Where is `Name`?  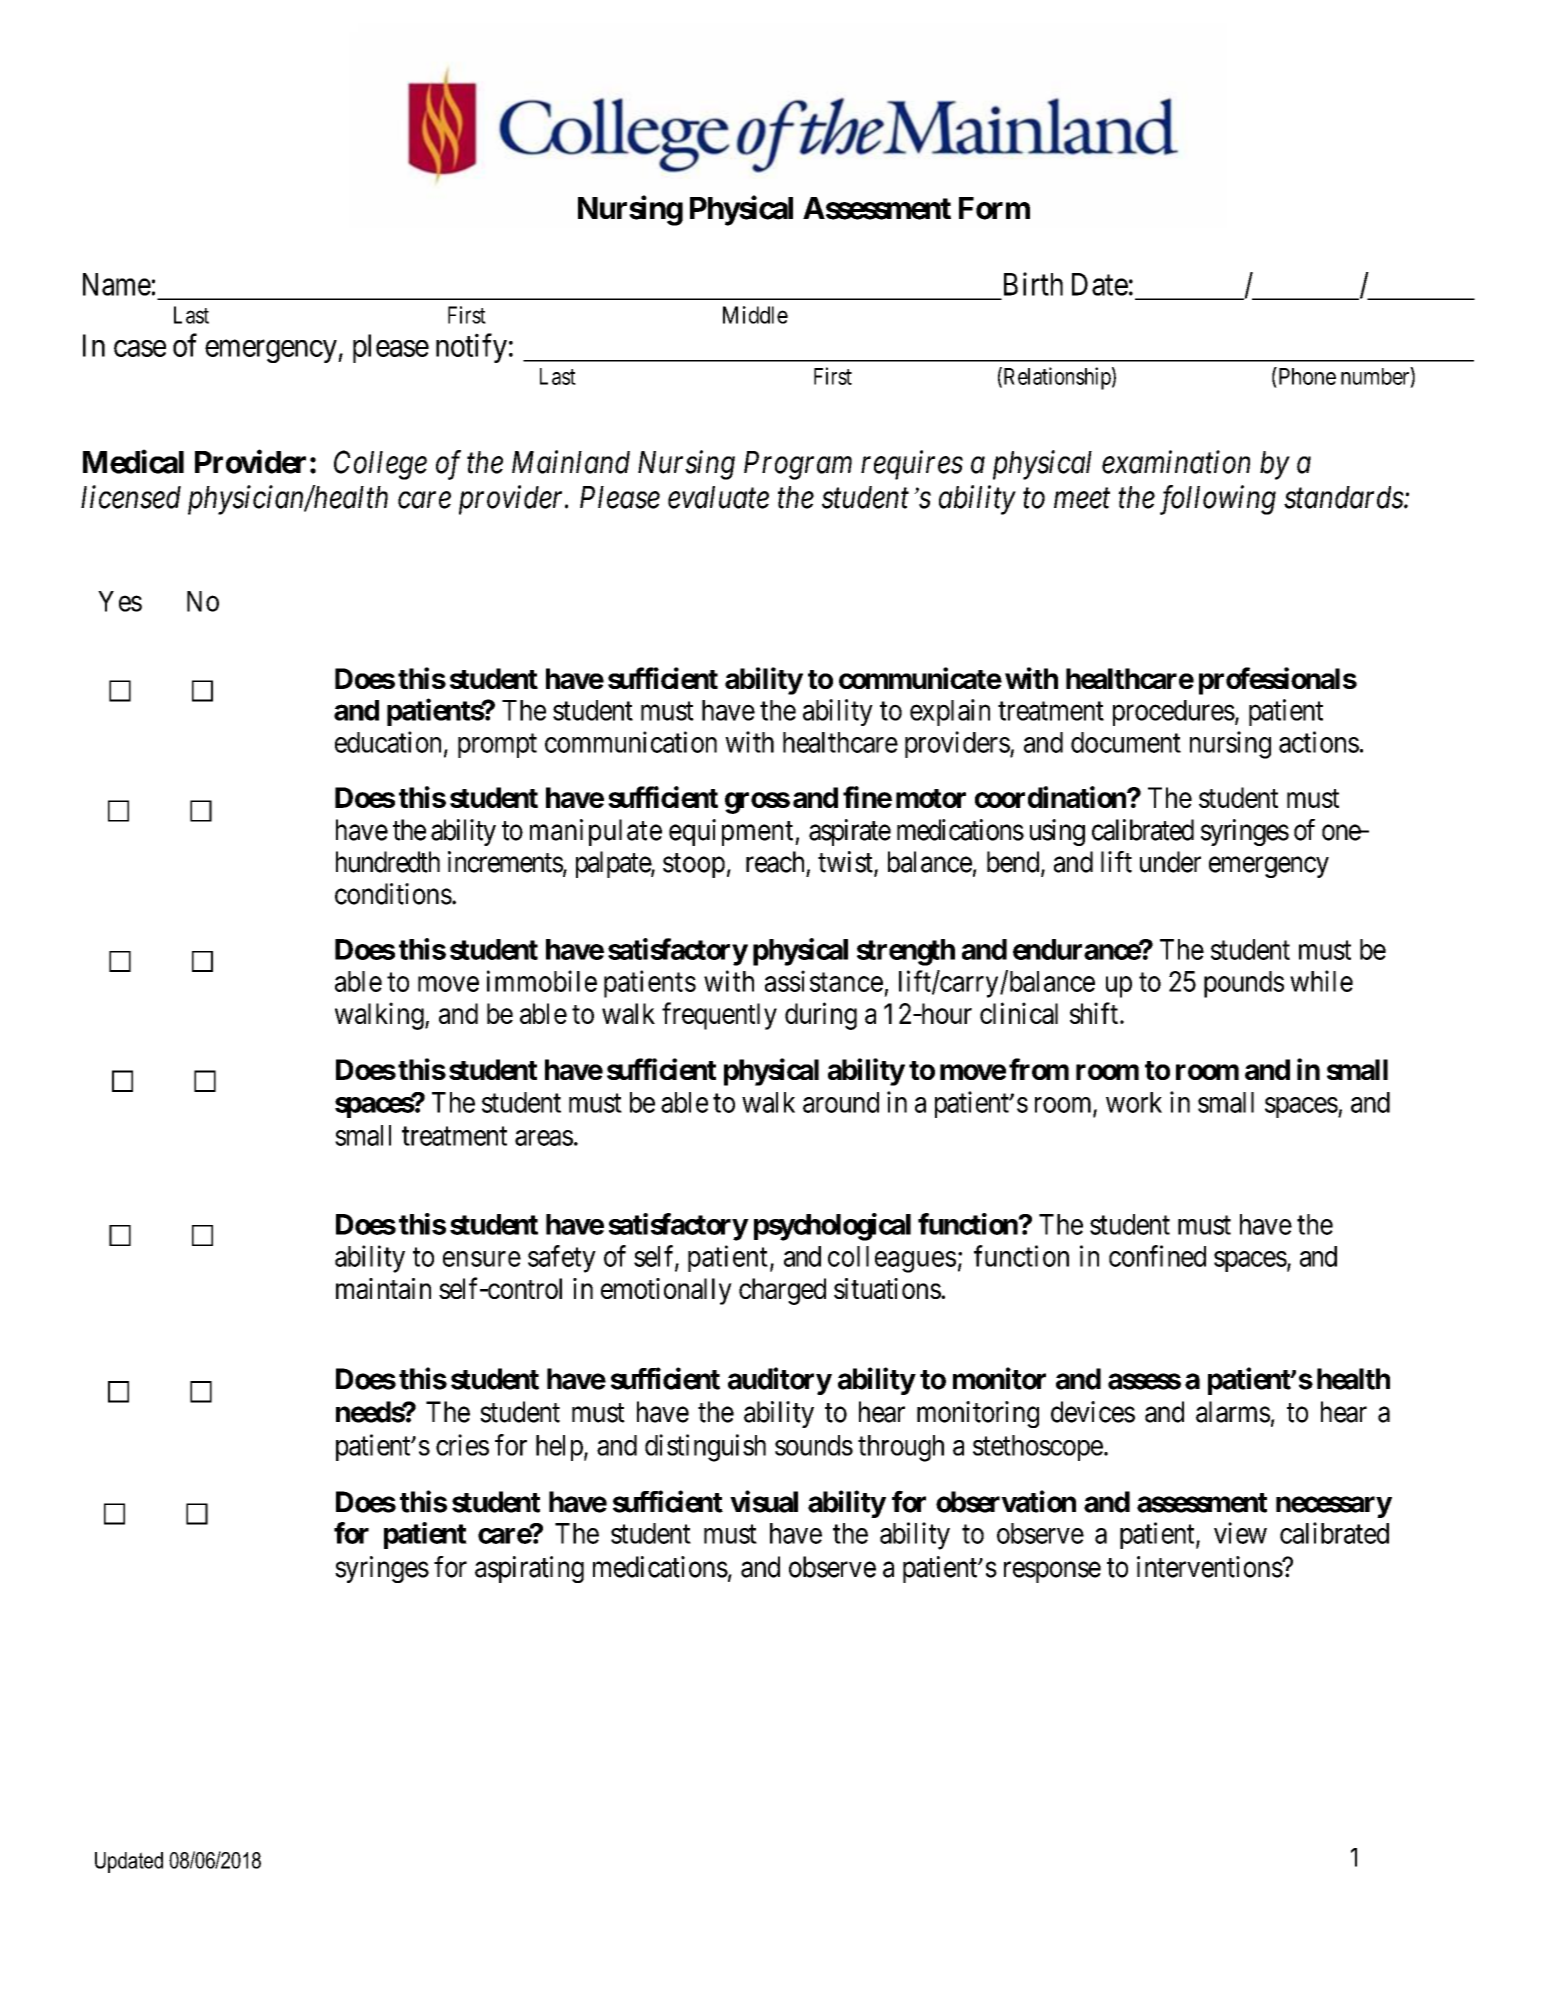
Name is located at coordinates (117, 284).
